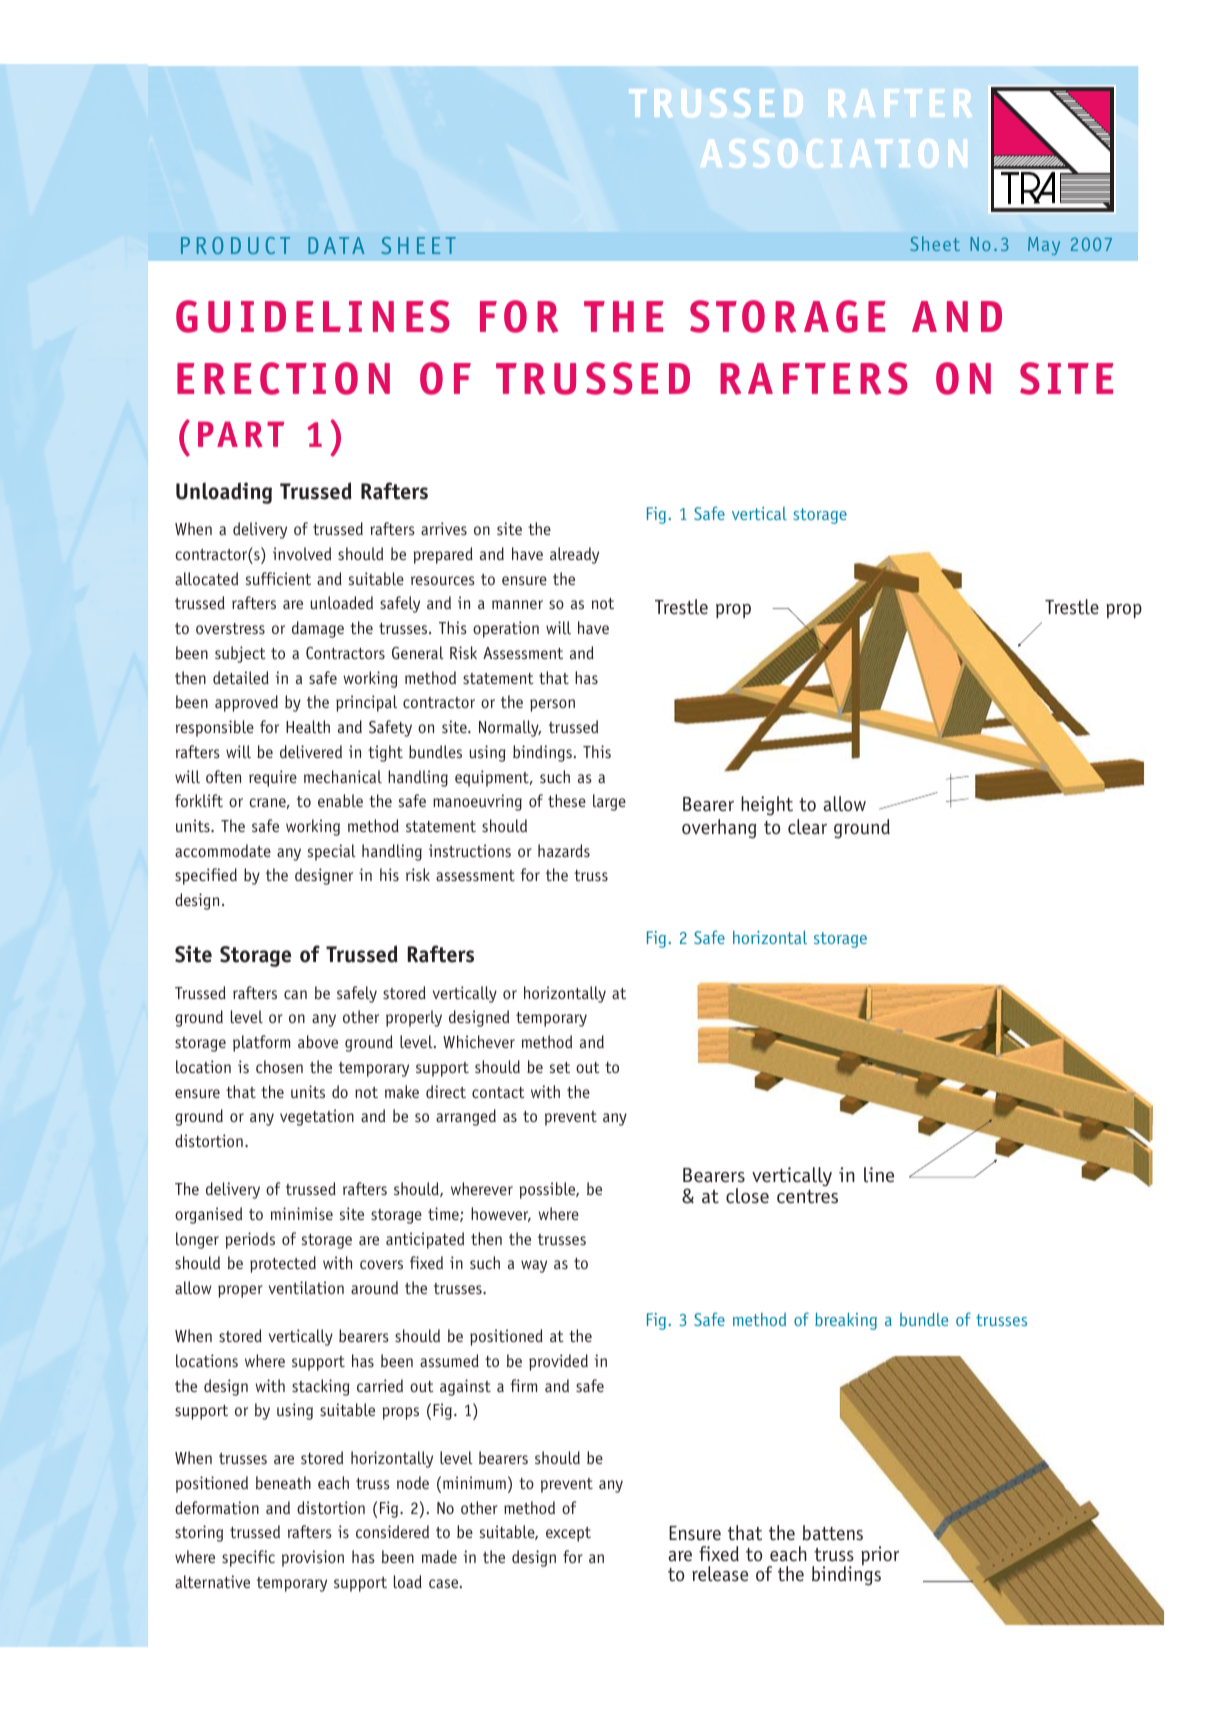 This image has height=1734, width=1226. Describe the element at coordinates (283, 378) in the image. I see `ERECTION` at that location.
